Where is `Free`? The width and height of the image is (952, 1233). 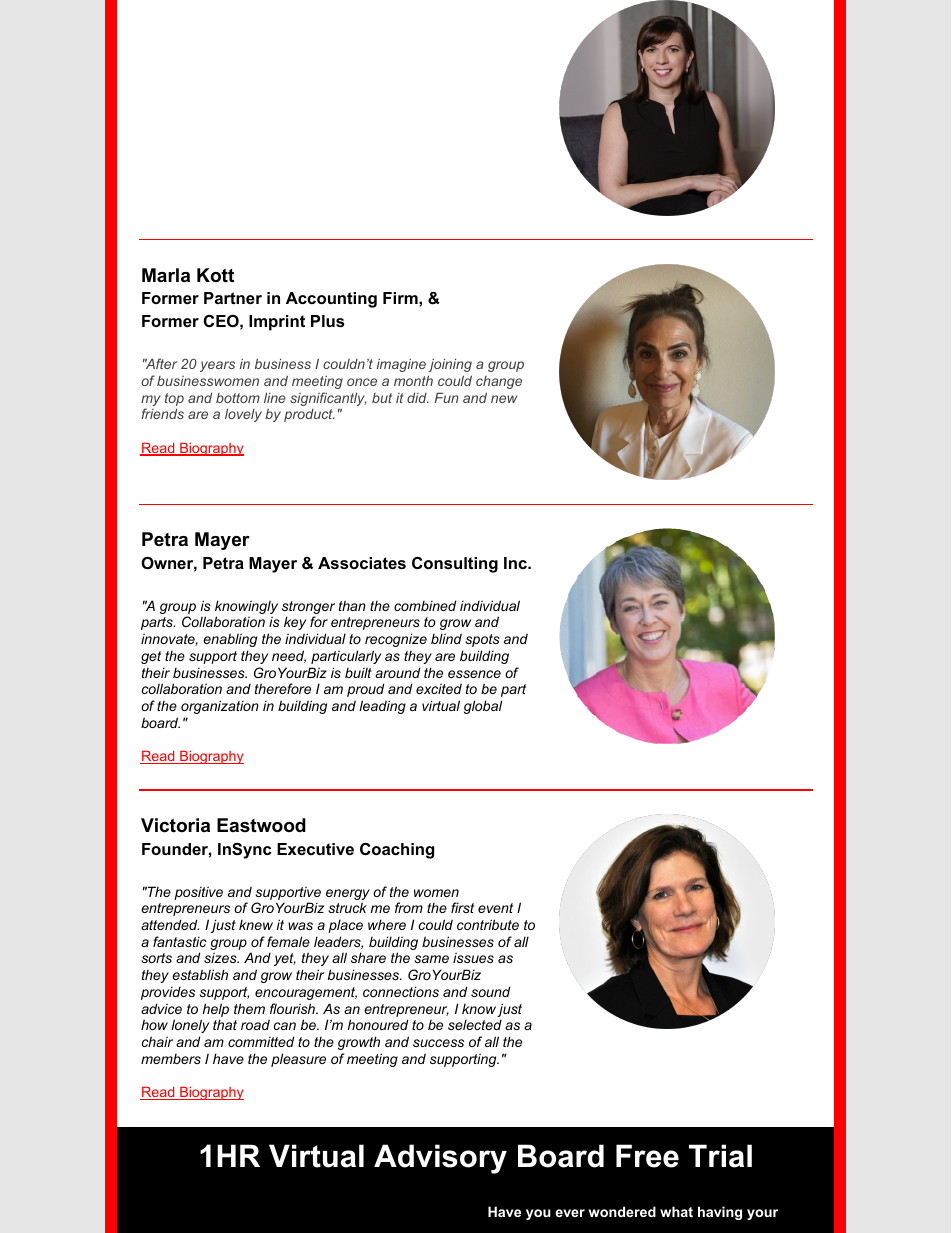
Free is located at coordinates (647, 1156).
